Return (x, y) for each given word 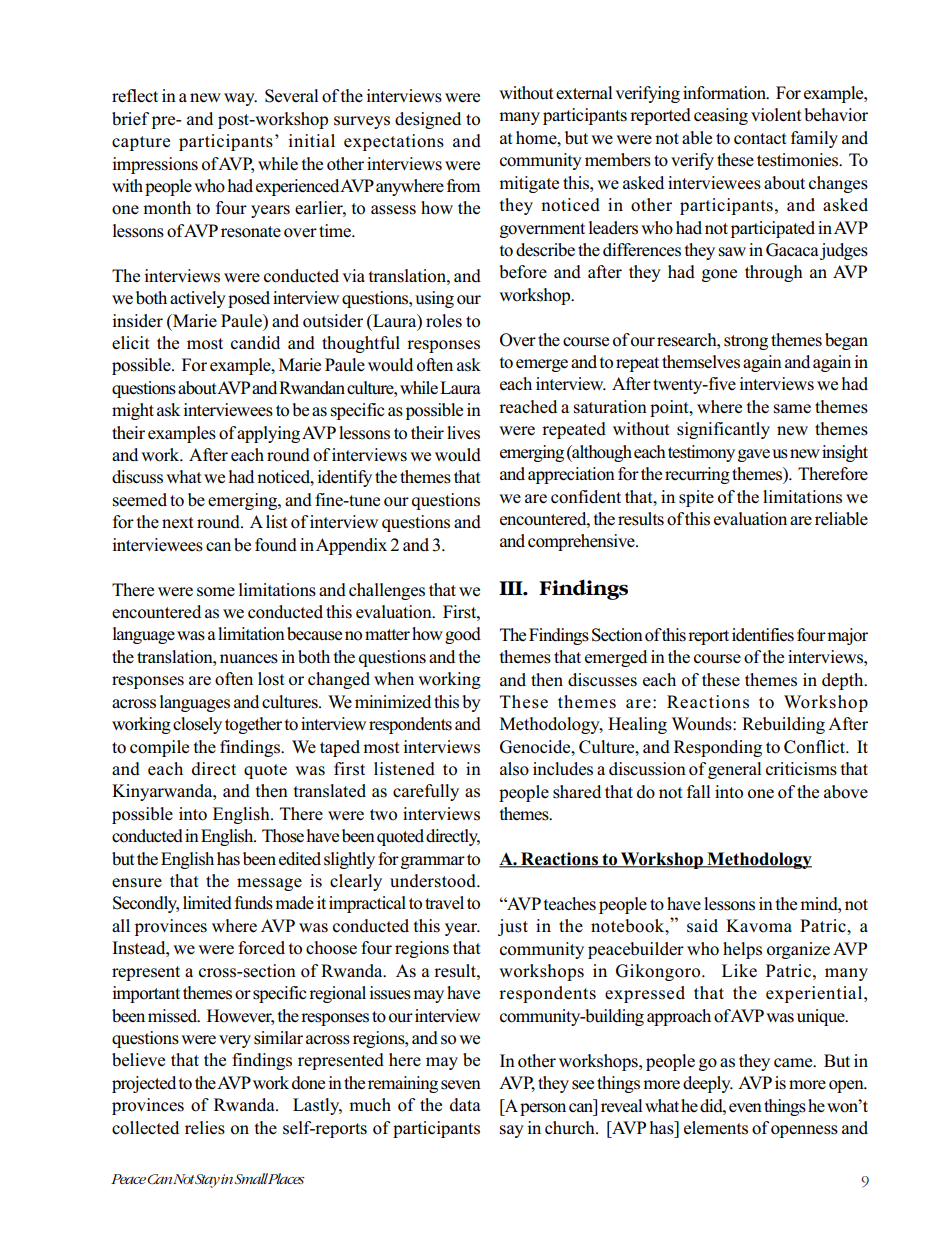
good (463, 635)
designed (428, 120)
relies (205, 1128)
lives (463, 433)
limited (207, 903)
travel (444, 902)
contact (760, 139)
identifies (763, 635)
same (792, 409)
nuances (249, 659)
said (702, 926)
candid (255, 343)
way (240, 99)
